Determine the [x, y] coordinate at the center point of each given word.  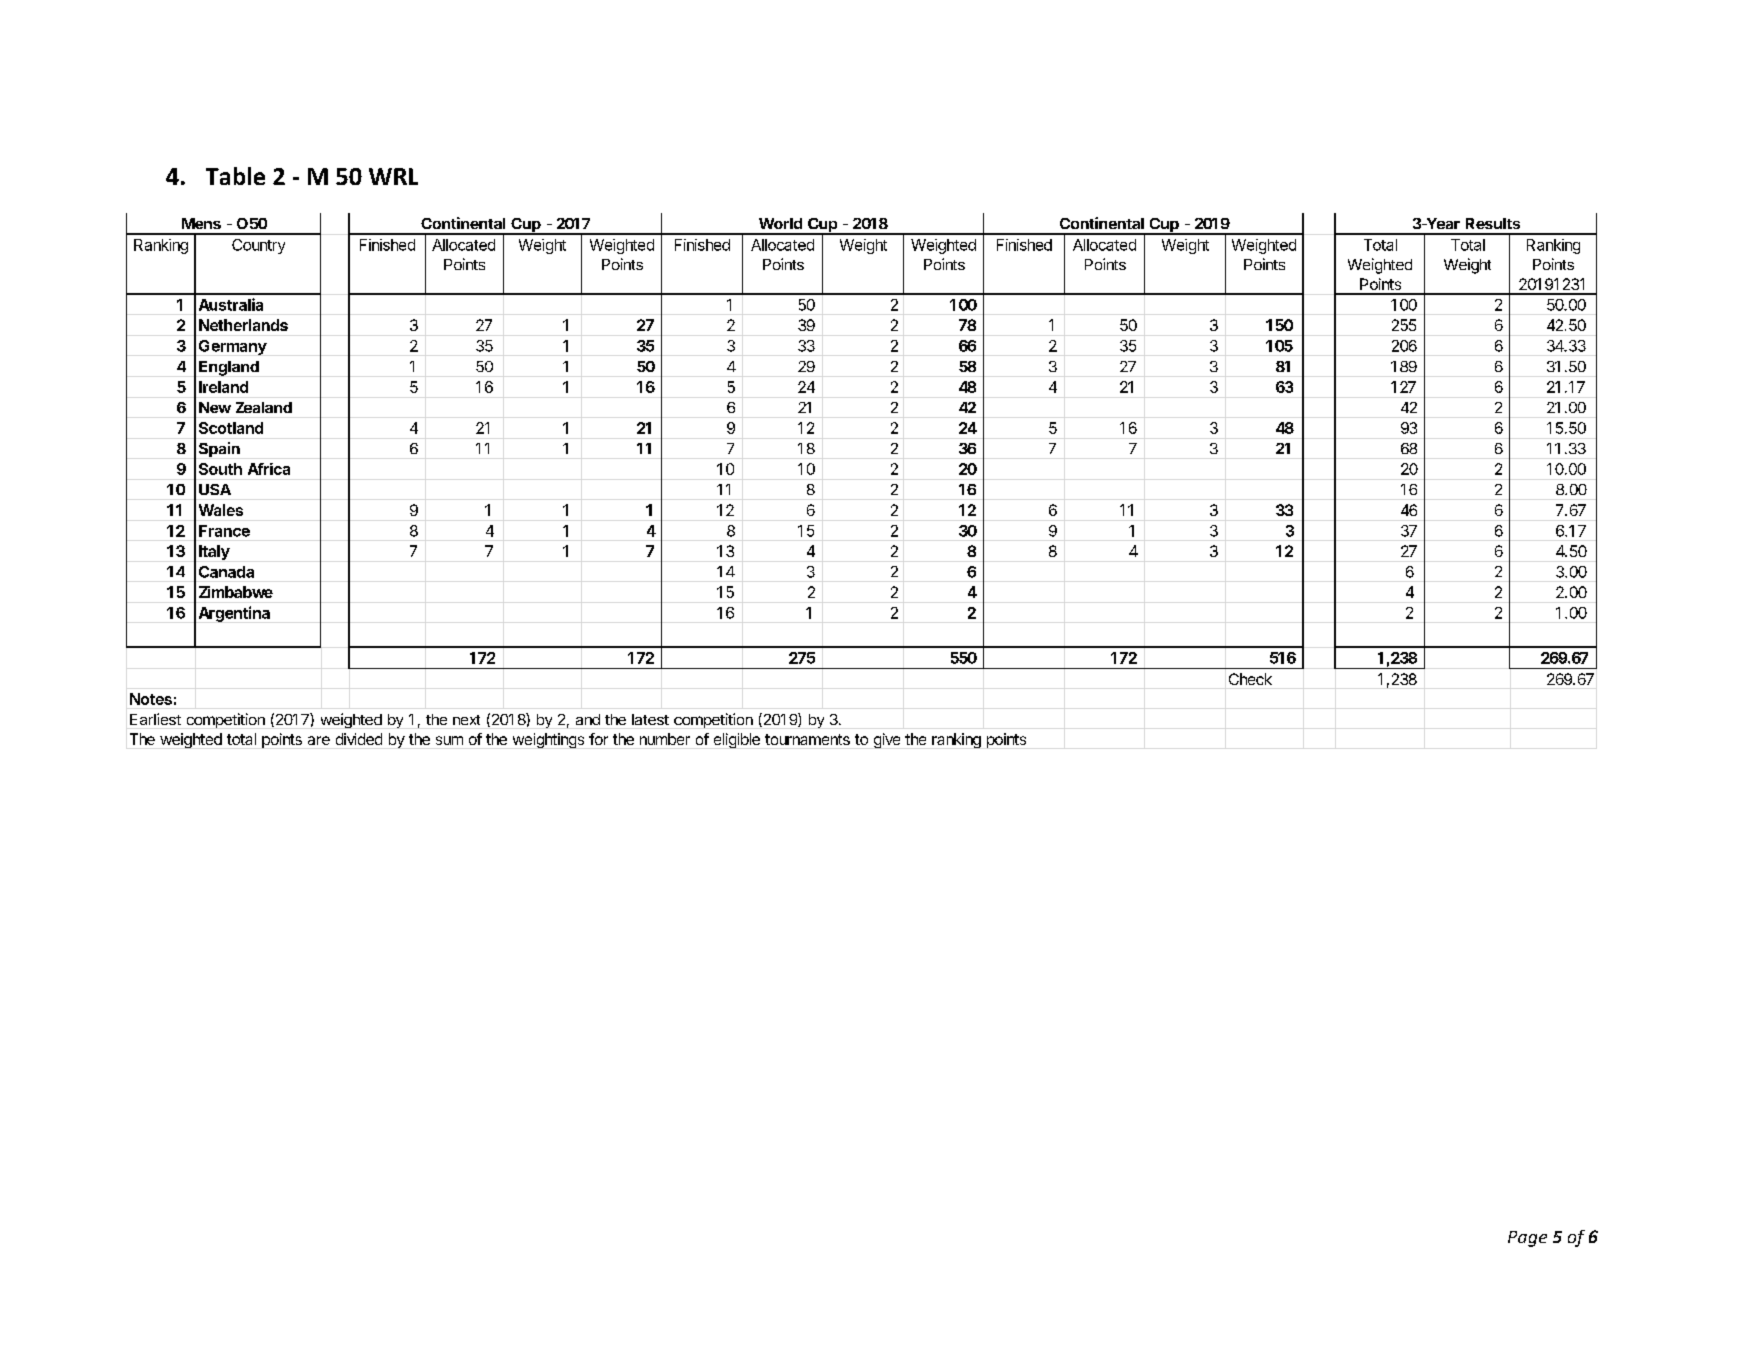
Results [1493, 223]
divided [359, 739]
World [780, 223]
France [224, 531]
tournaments [807, 739]
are [319, 740]
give [887, 740]
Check [1250, 679]
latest [650, 719]
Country [258, 246]
